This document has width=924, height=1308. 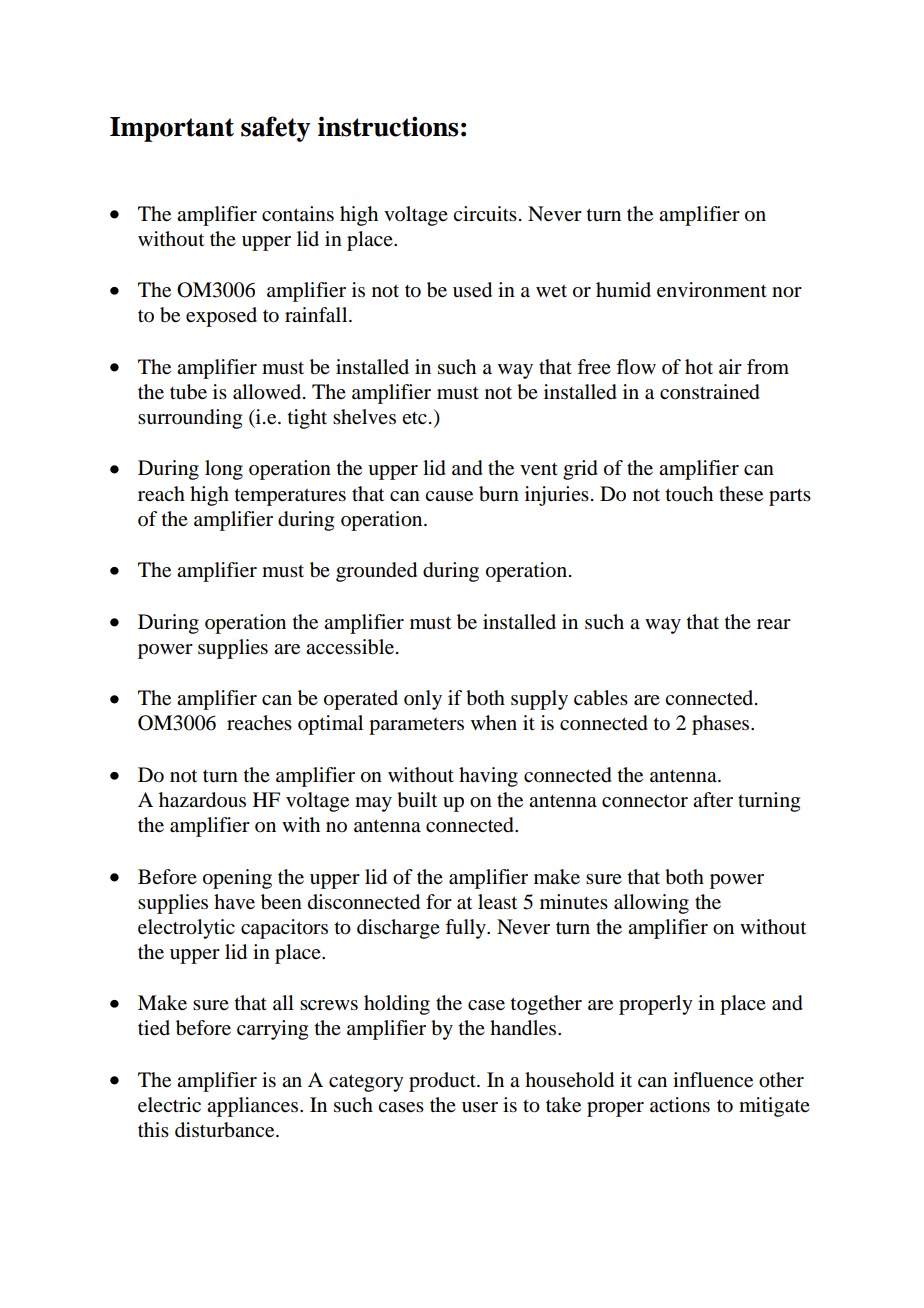 I want to click on accessible, so click(x=350, y=647).
